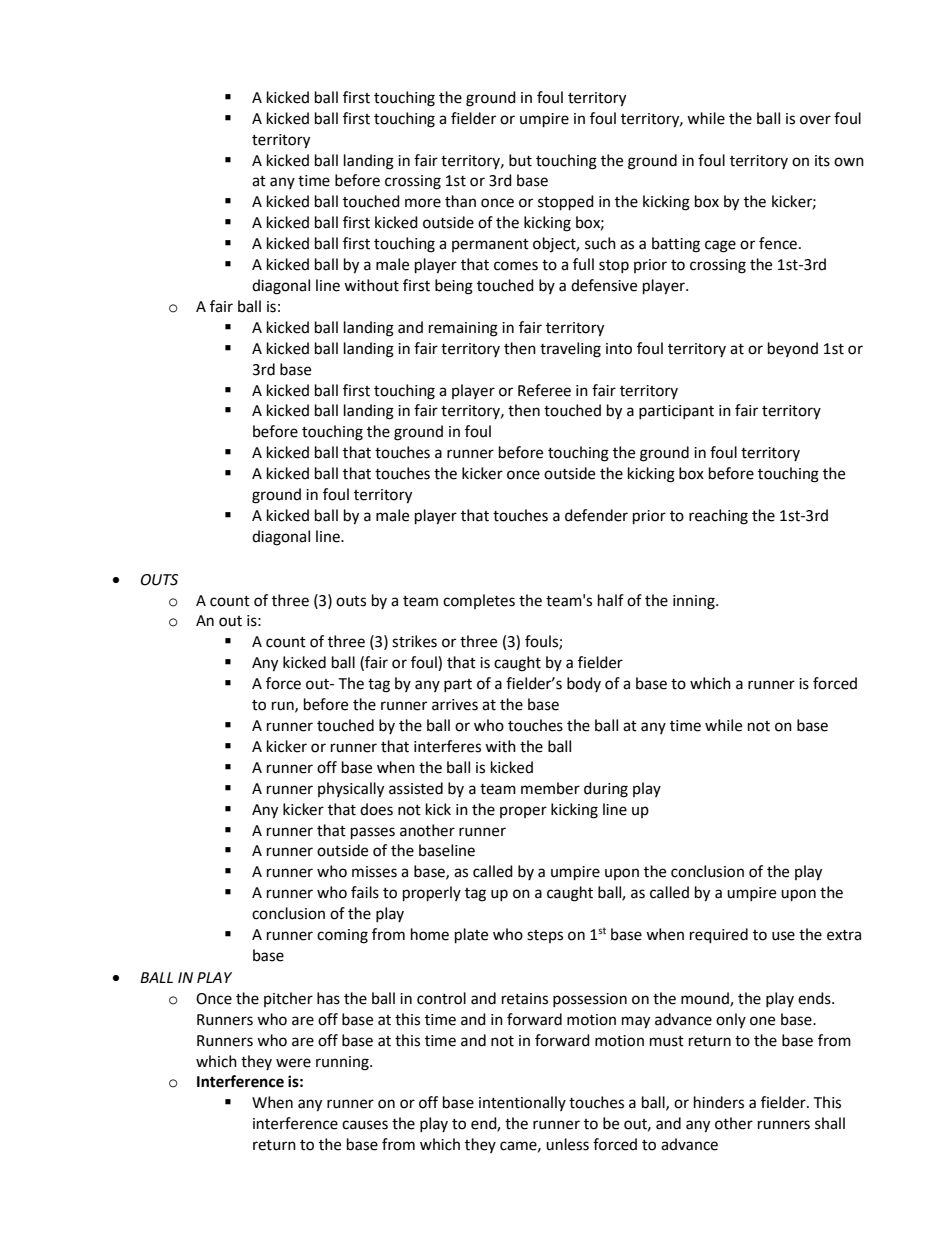 The width and height of the page is (952, 1233). I want to click on coming, so click(342, 936).
